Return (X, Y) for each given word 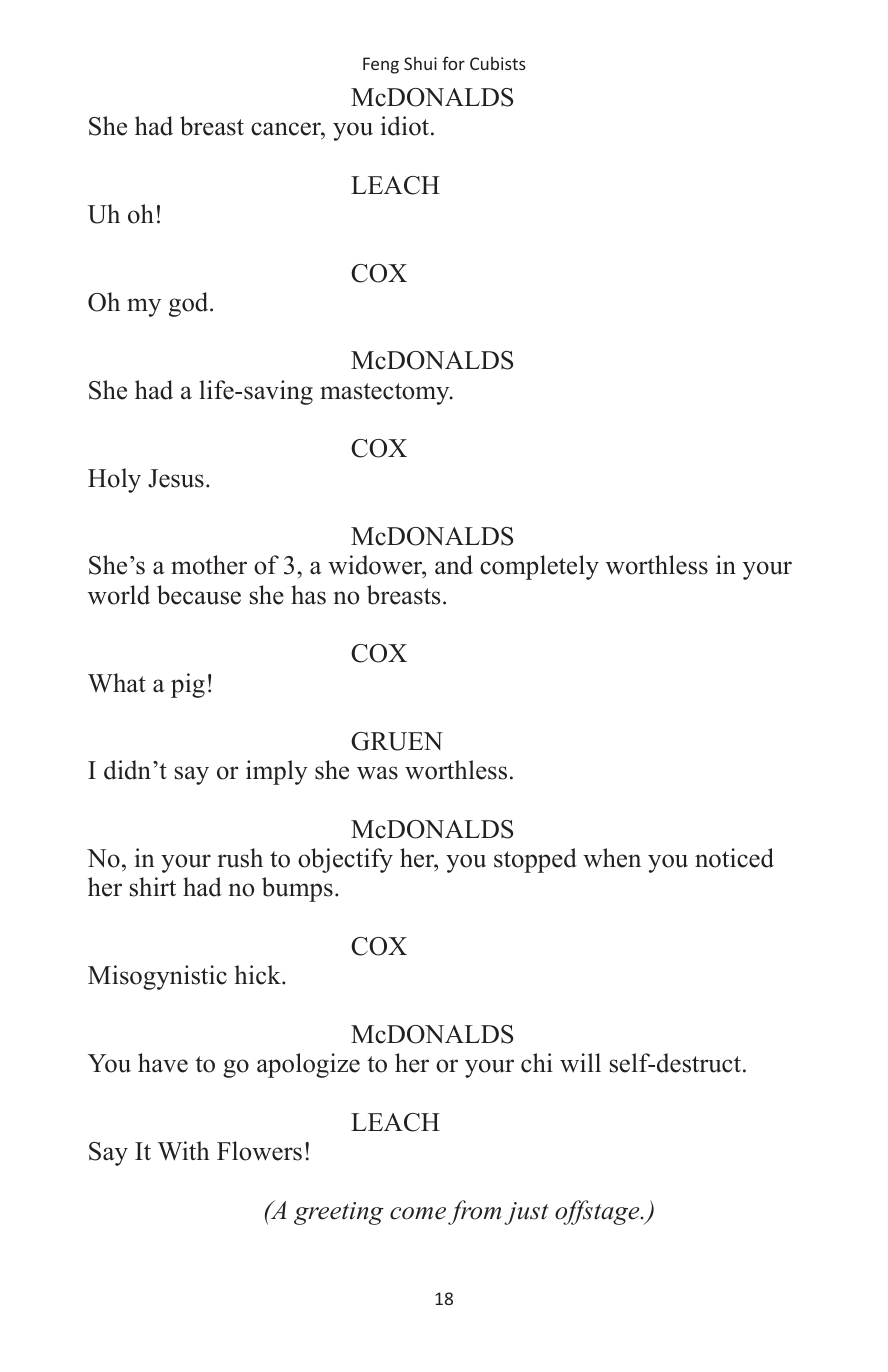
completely (539, 567)
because (199, 595)
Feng (381, 65)
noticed (734, 858)
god (190, 304)
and (454, 565)
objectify (345, 860)
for (453, 63)
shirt (153, 887)
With (184, 1151)
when (612, 858)
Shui (420, 63)
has (308, 595)
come (418, 1213)
